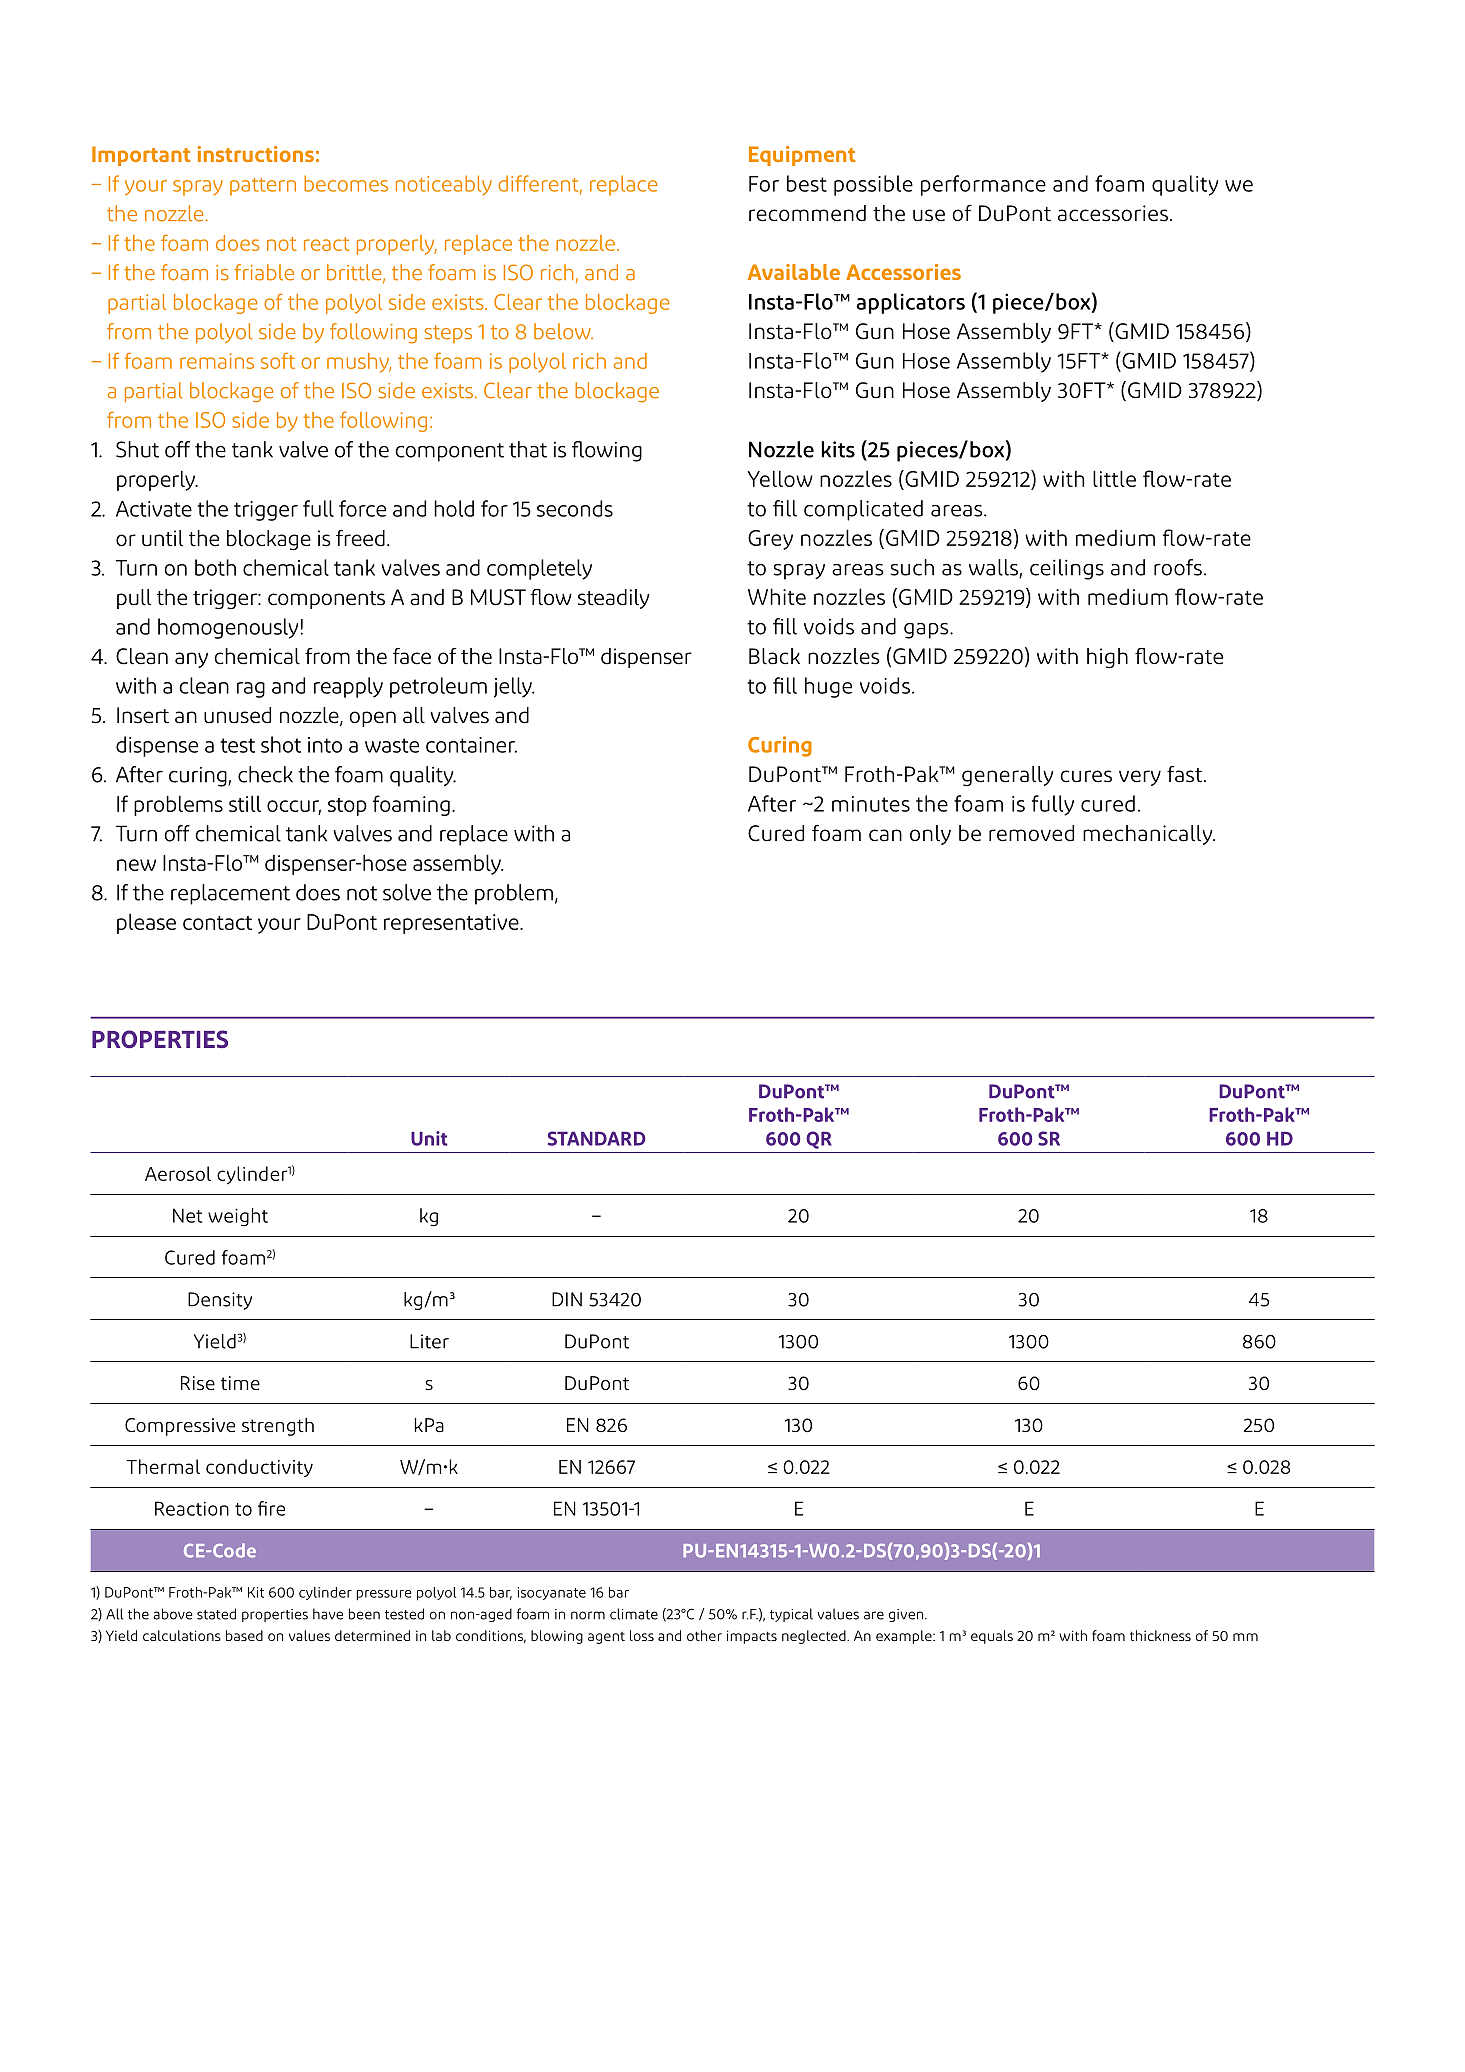  Describe the element at coordinates (1031, 833) in the image. I see `removed` at that location.
